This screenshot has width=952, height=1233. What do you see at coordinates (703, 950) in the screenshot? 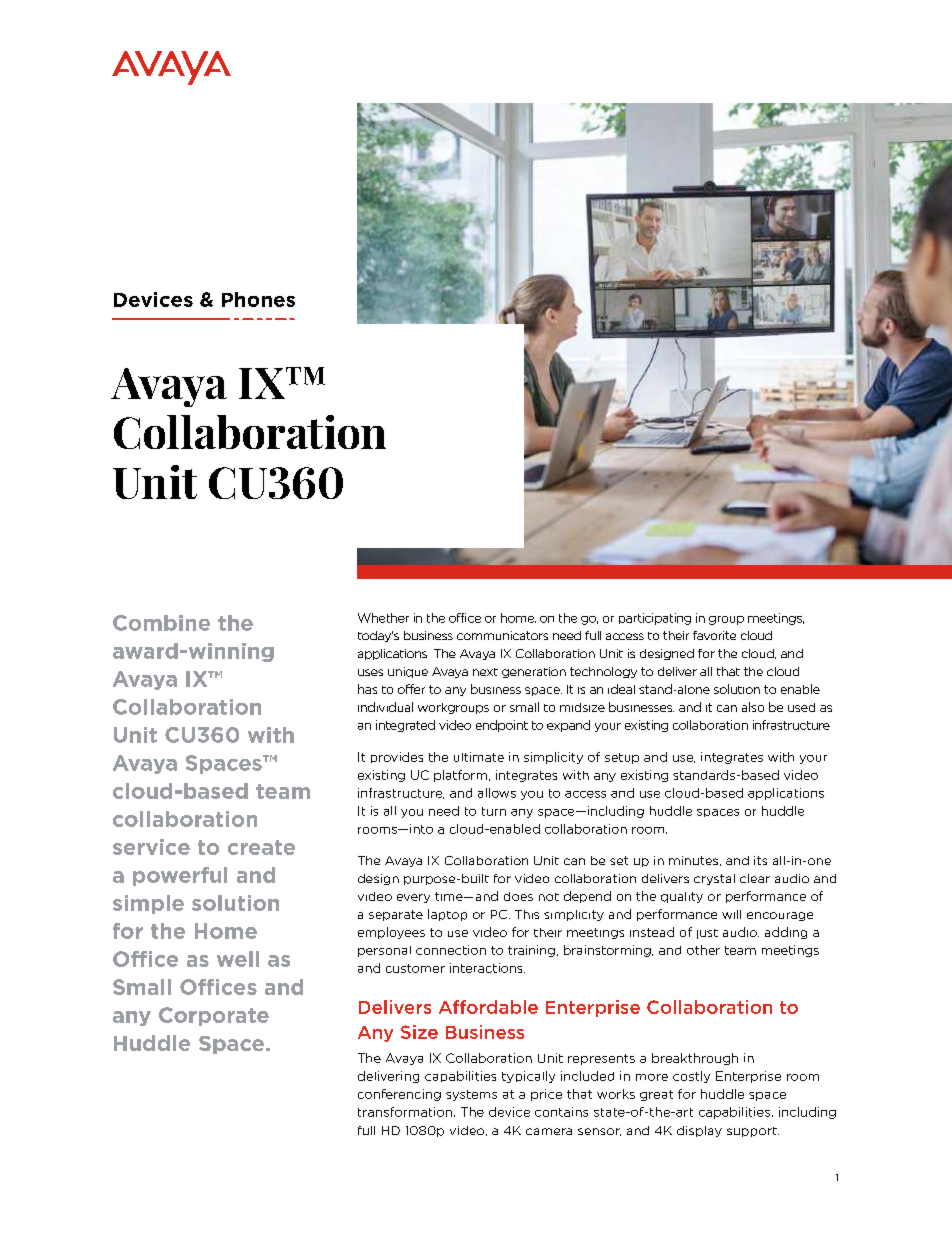
I see `other` at bounding box center [703, 950].
